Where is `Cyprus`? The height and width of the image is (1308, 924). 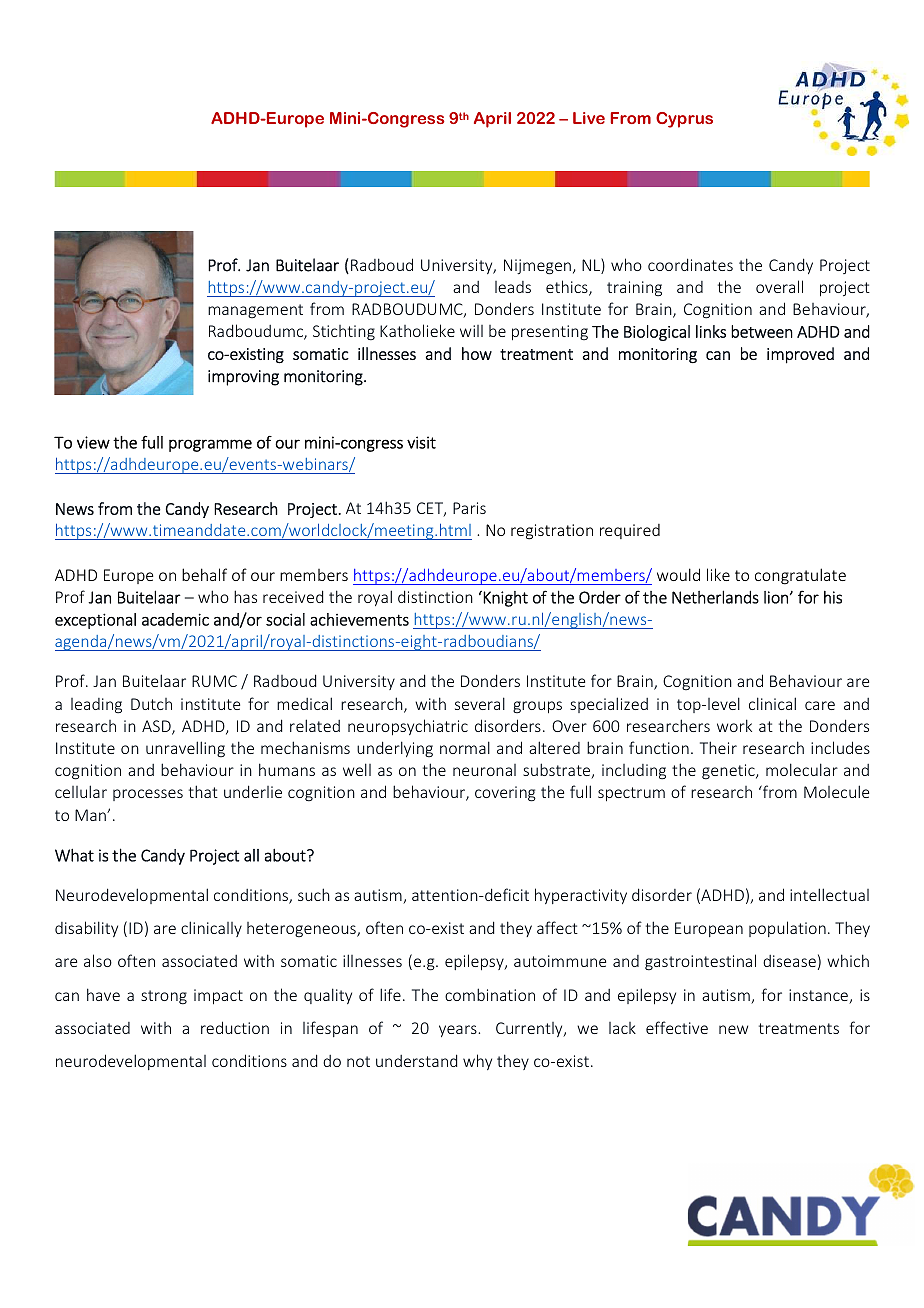
Cyprus is located at coordinates (684, 120).
